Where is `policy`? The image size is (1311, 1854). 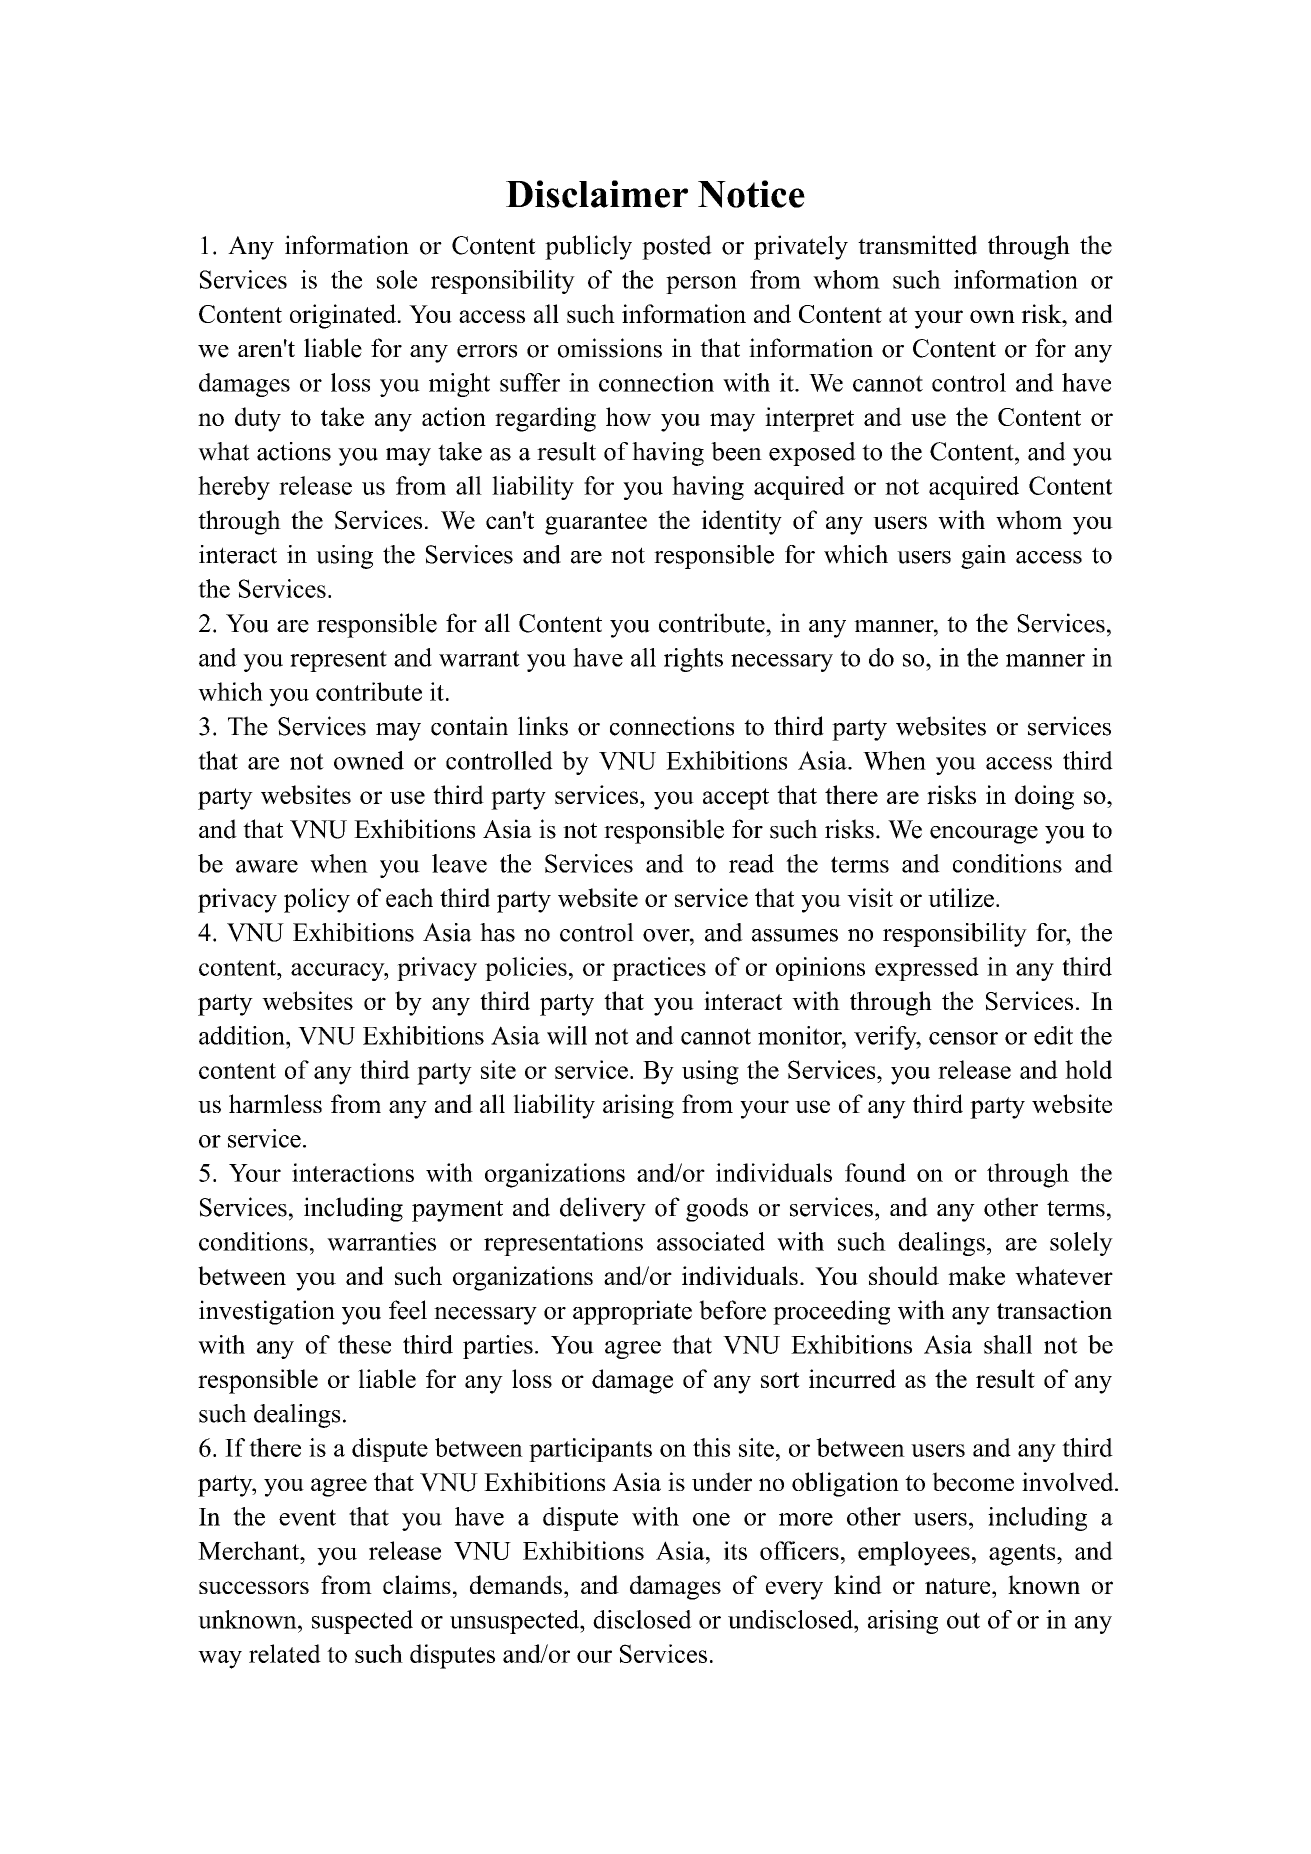
policy is located at coordinates (317, 900).
